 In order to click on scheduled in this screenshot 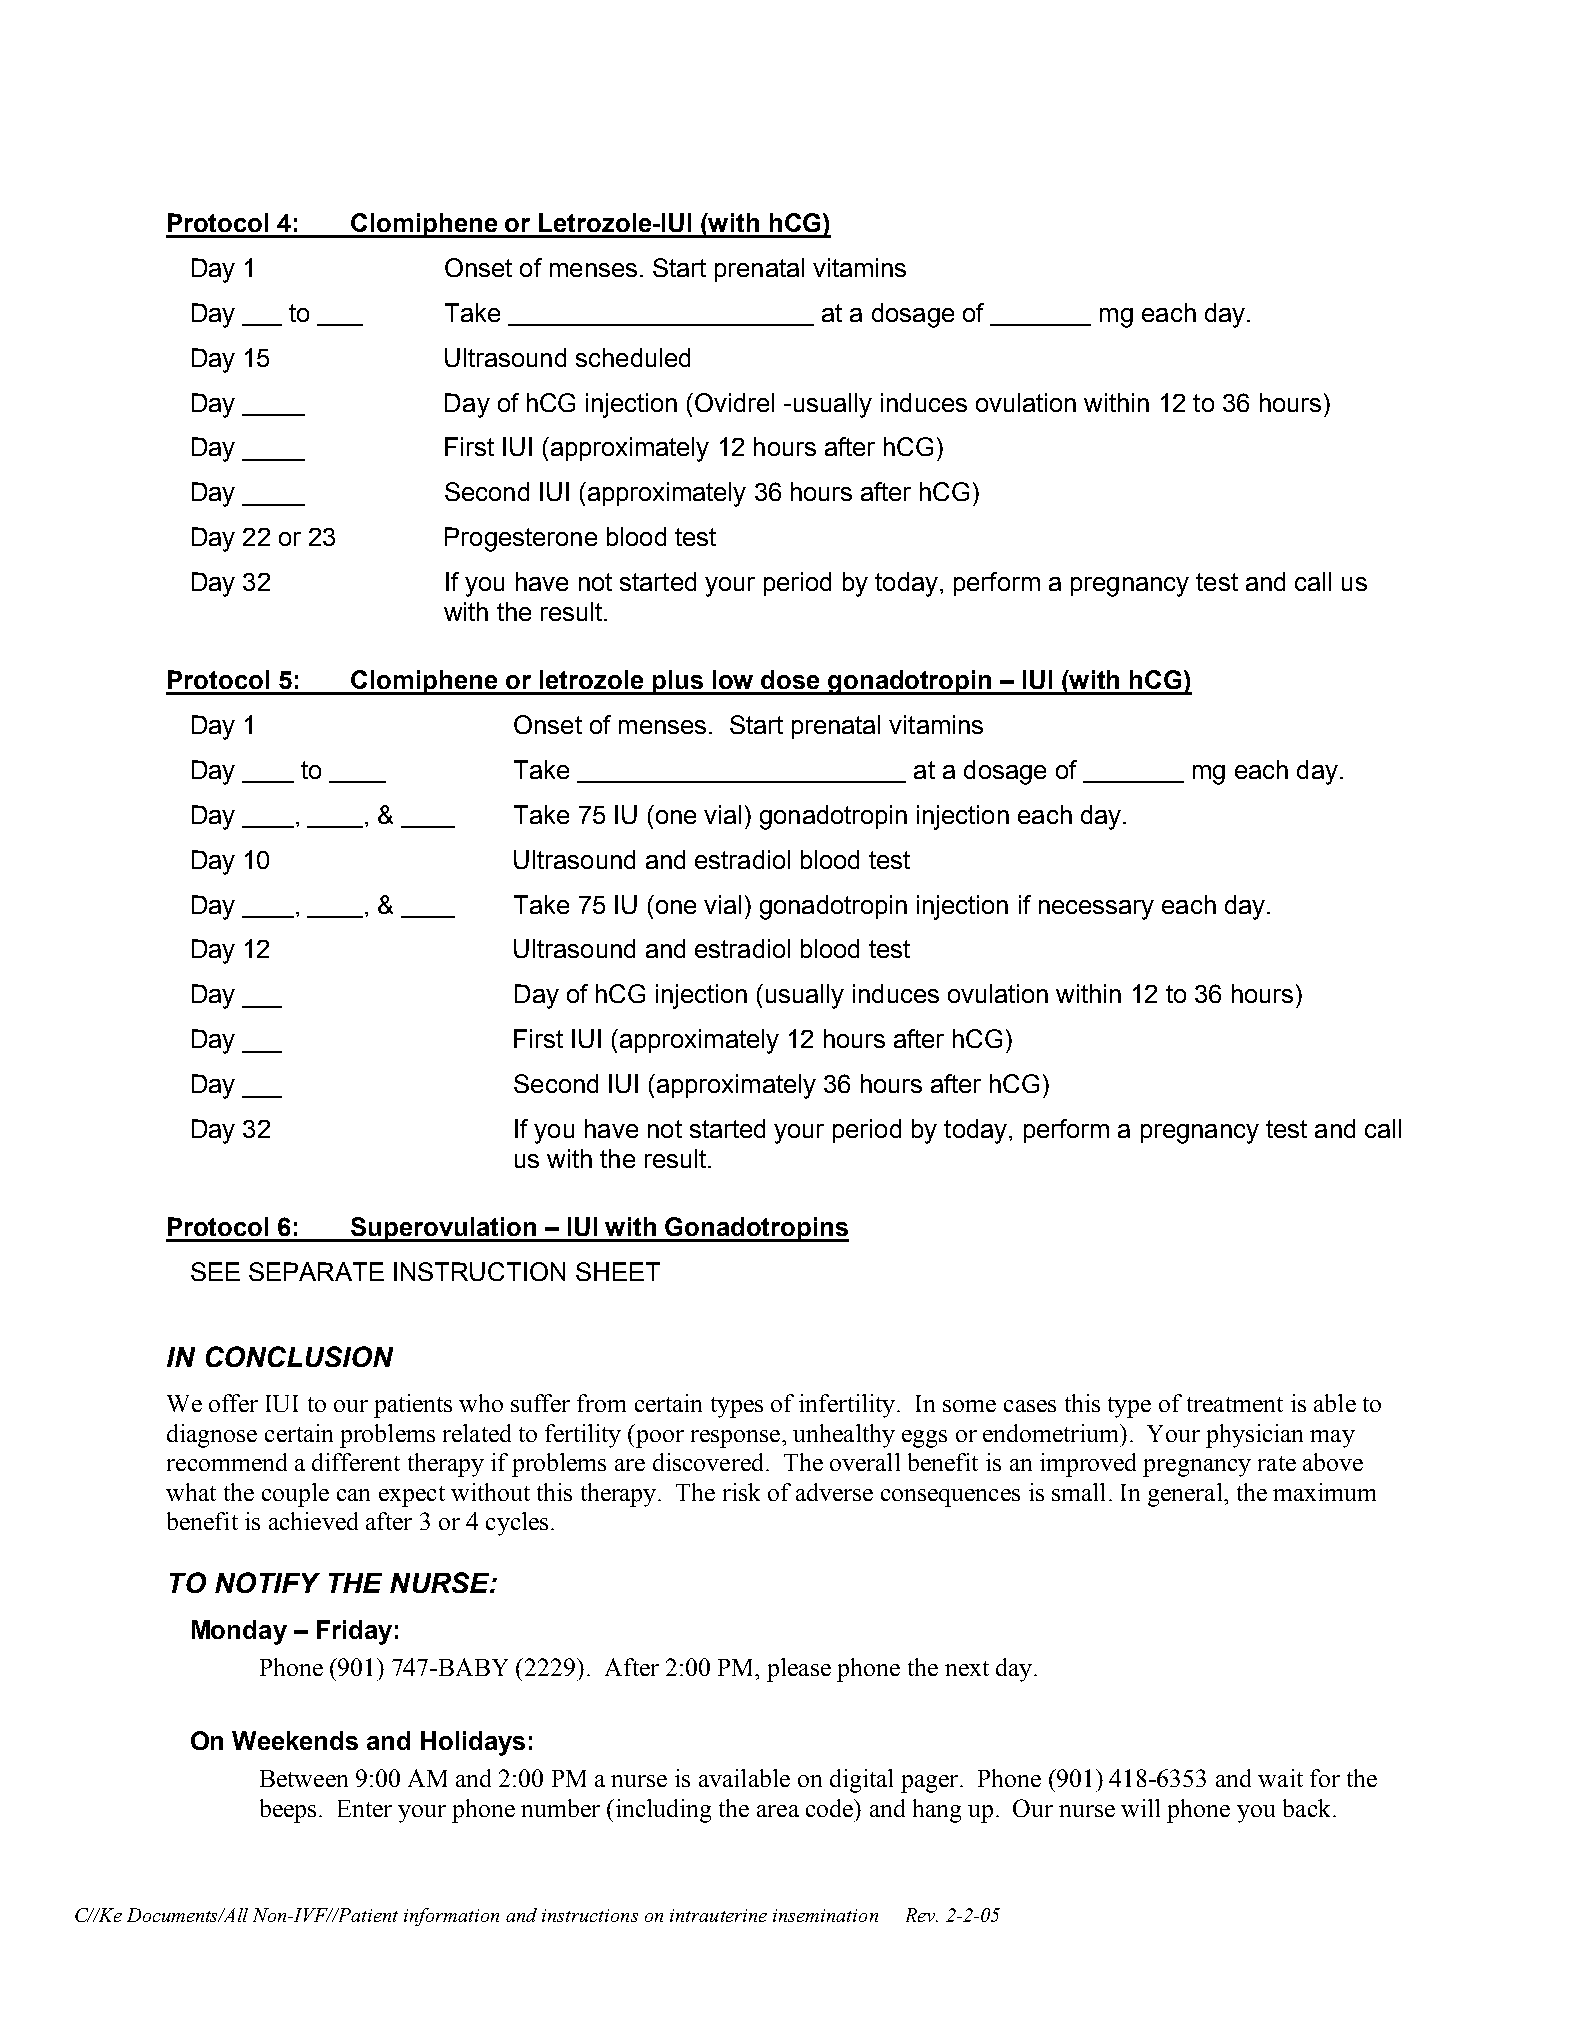, I will do `click(633, 357)`.
